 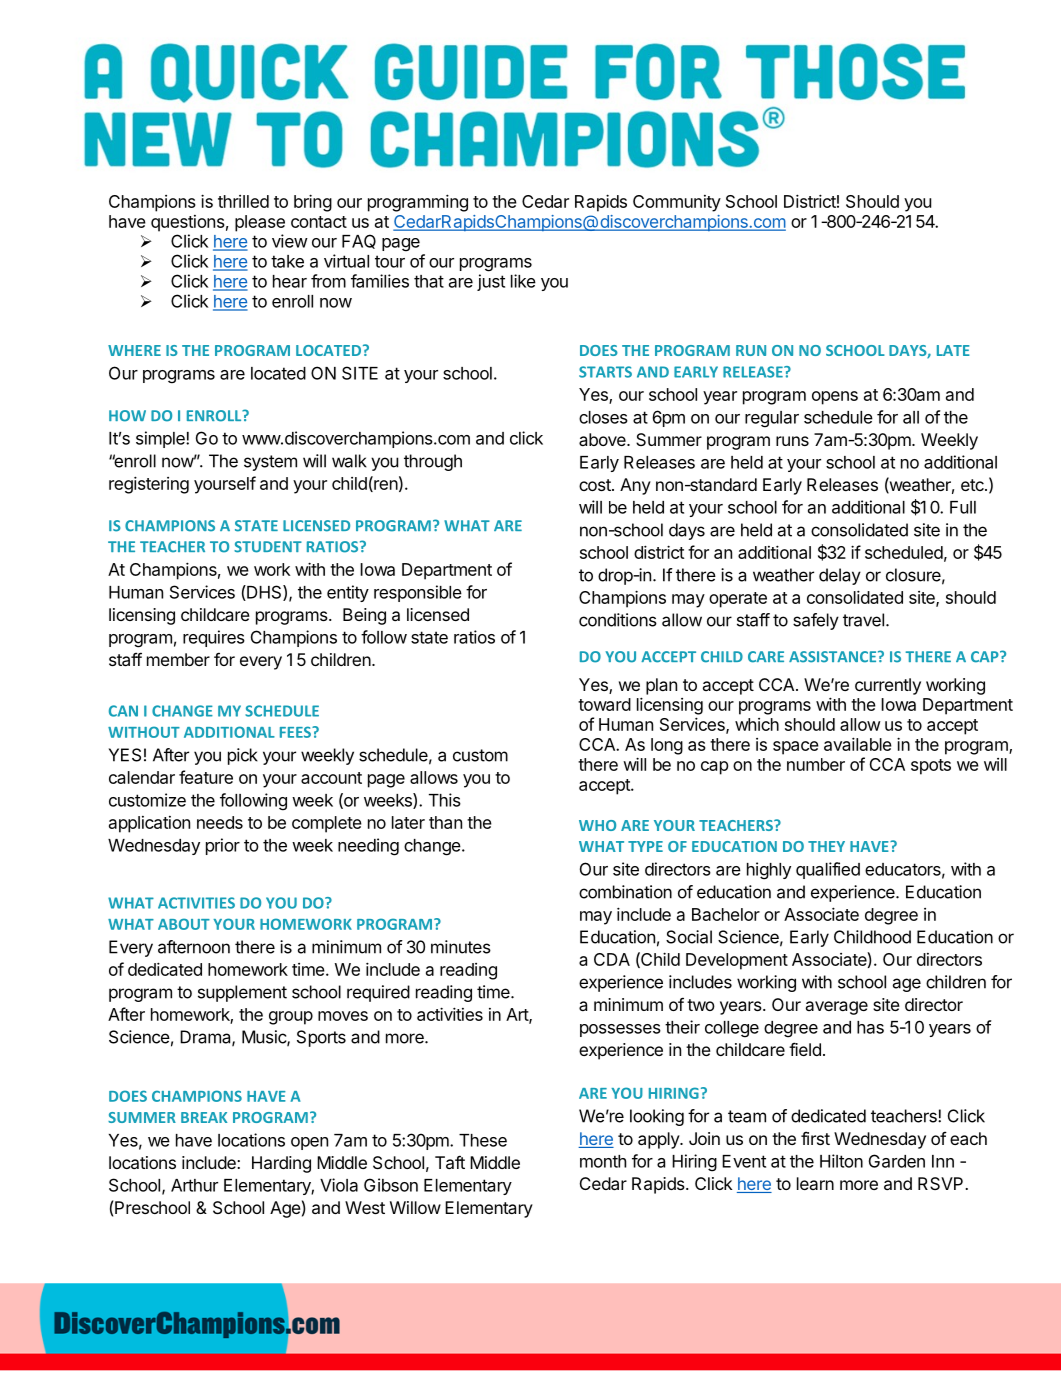 I want to click on FEES, so click(x=296, y=732).
